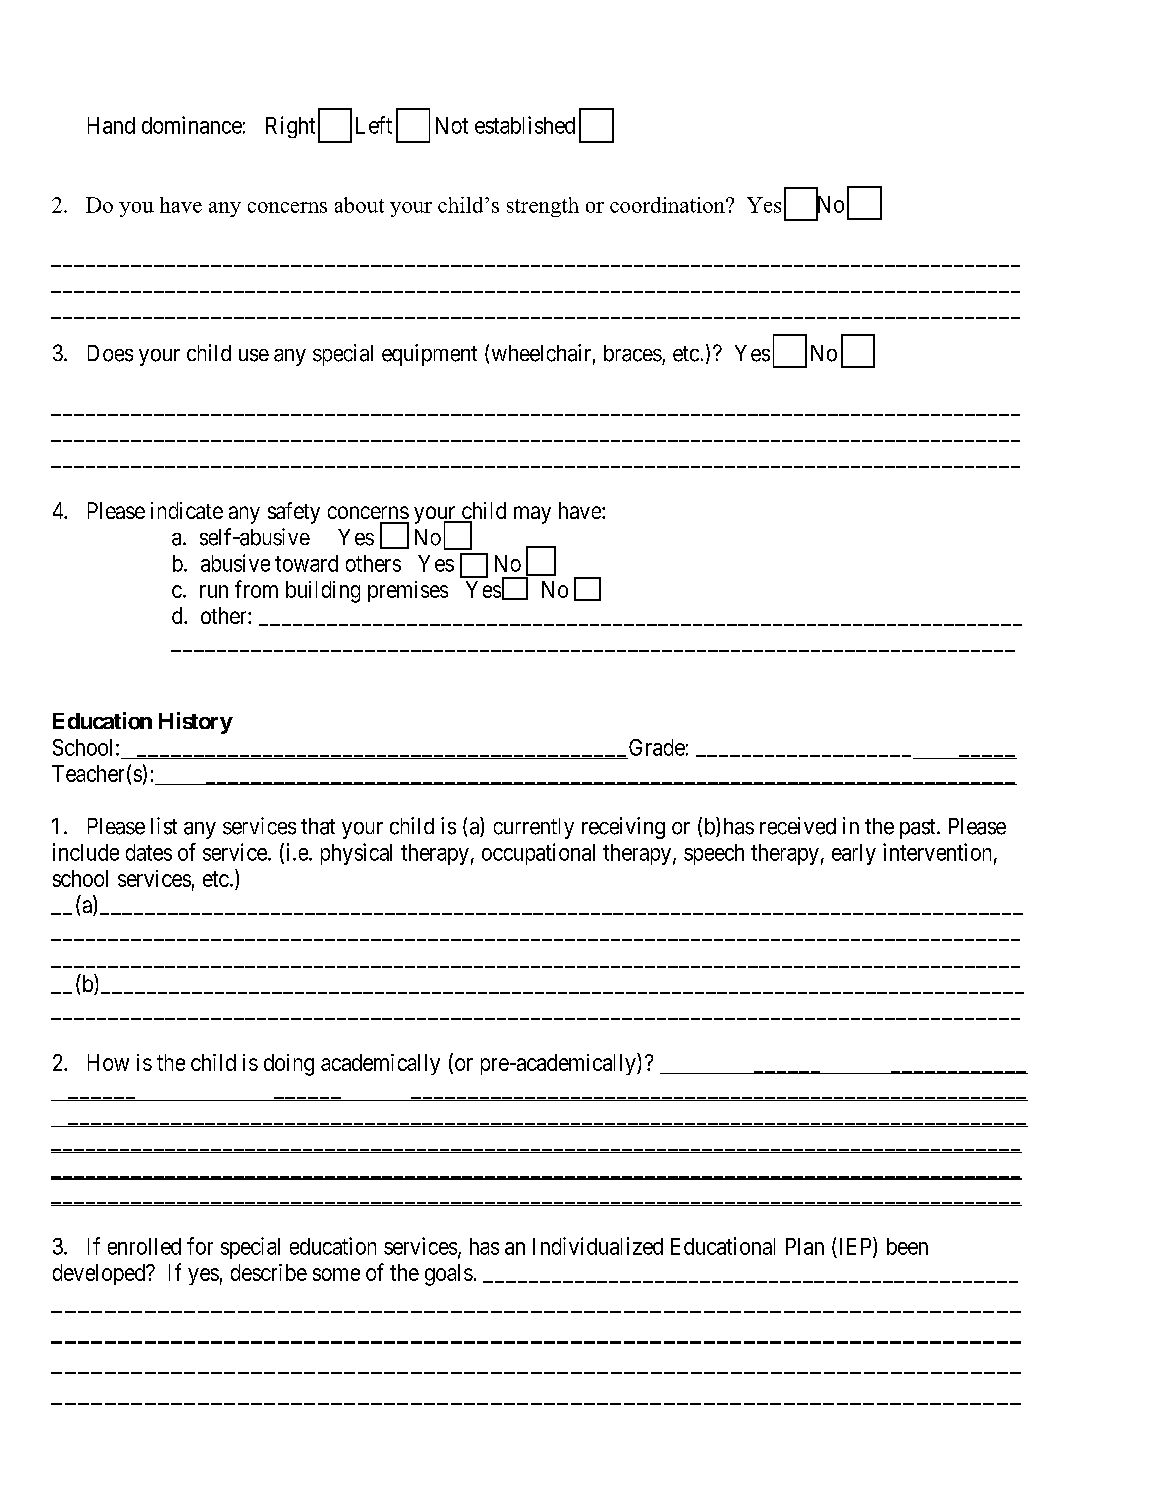 Image resolution: width=1165 pixels, height=1508 pixels. What do you see at coordinates (254, 355) in the document?
I see `use` at bounding box center [254, 355].
